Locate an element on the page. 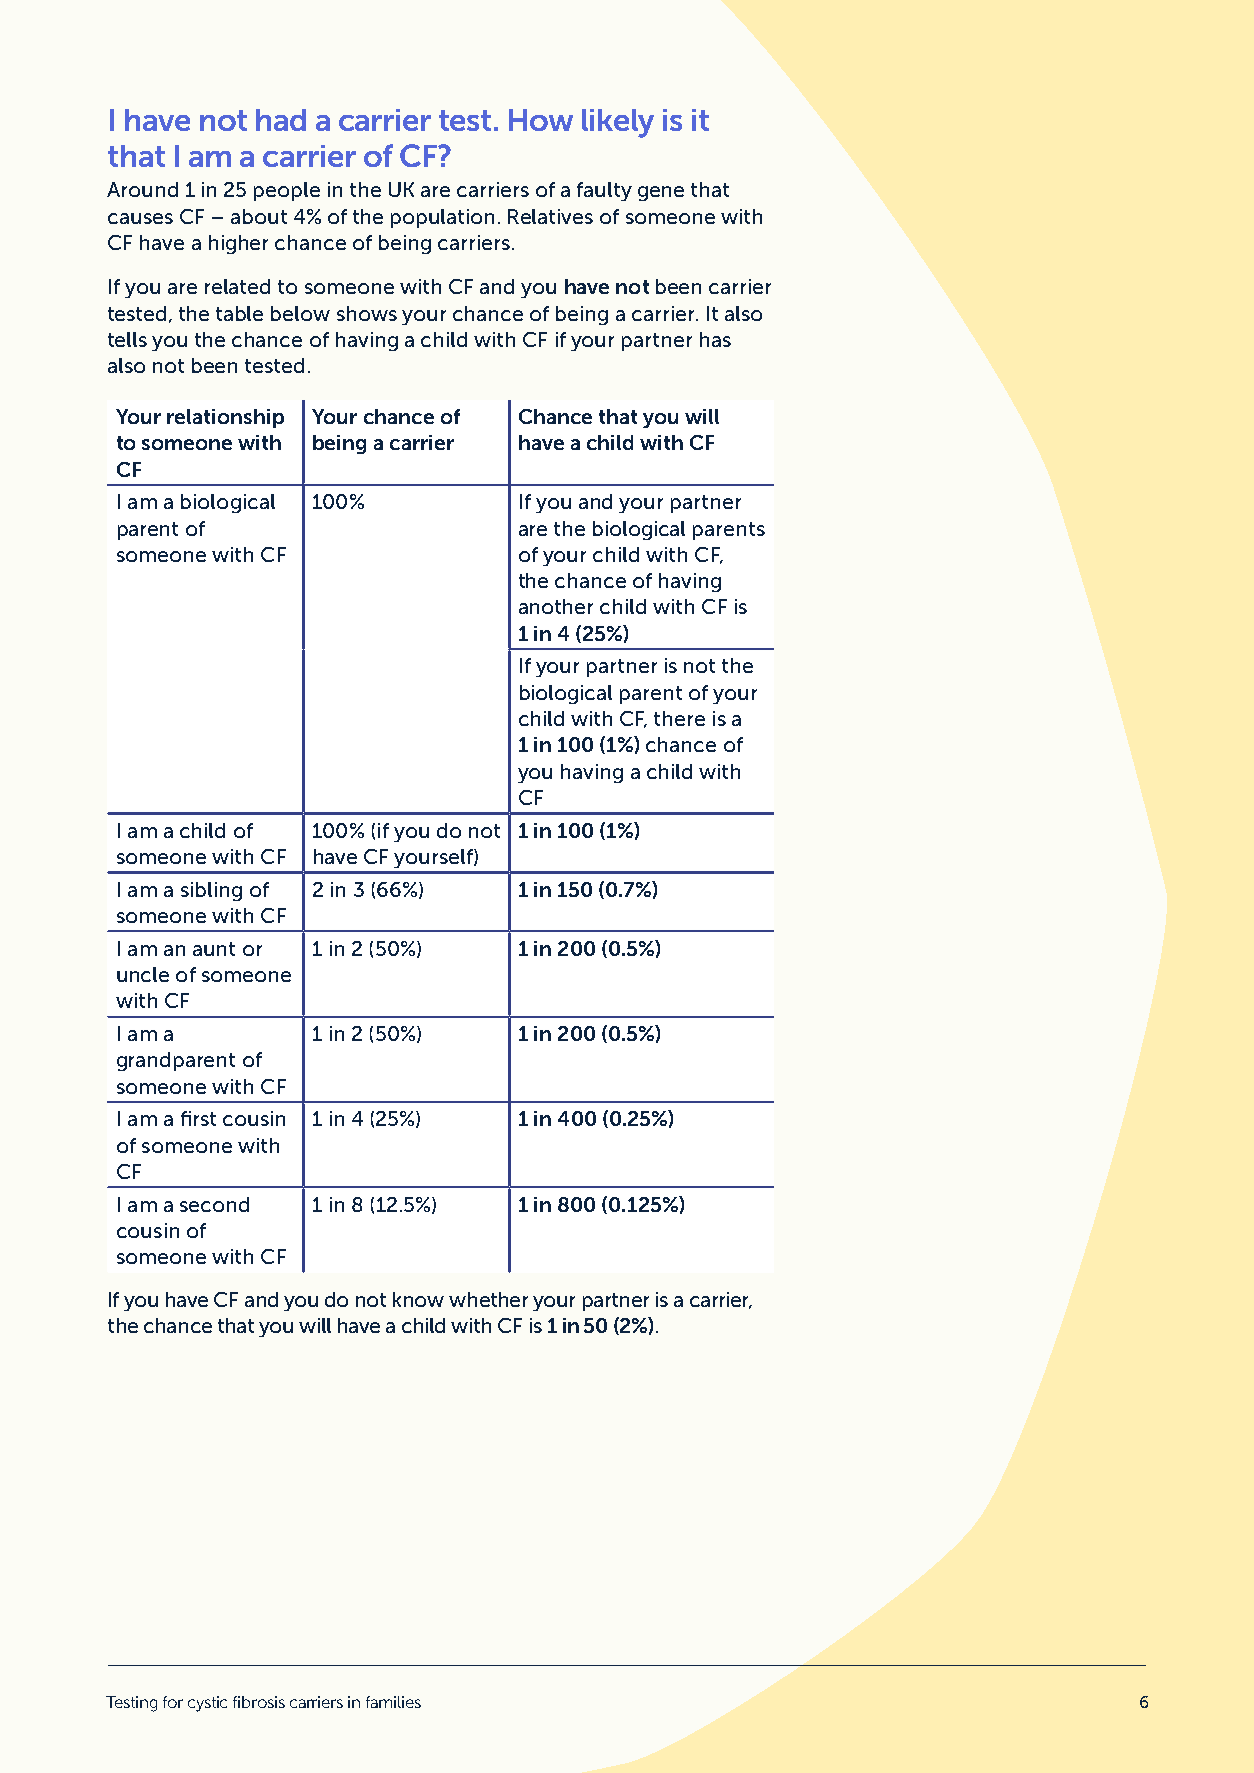  fibrosis is located at coordinates (259, 1702).
